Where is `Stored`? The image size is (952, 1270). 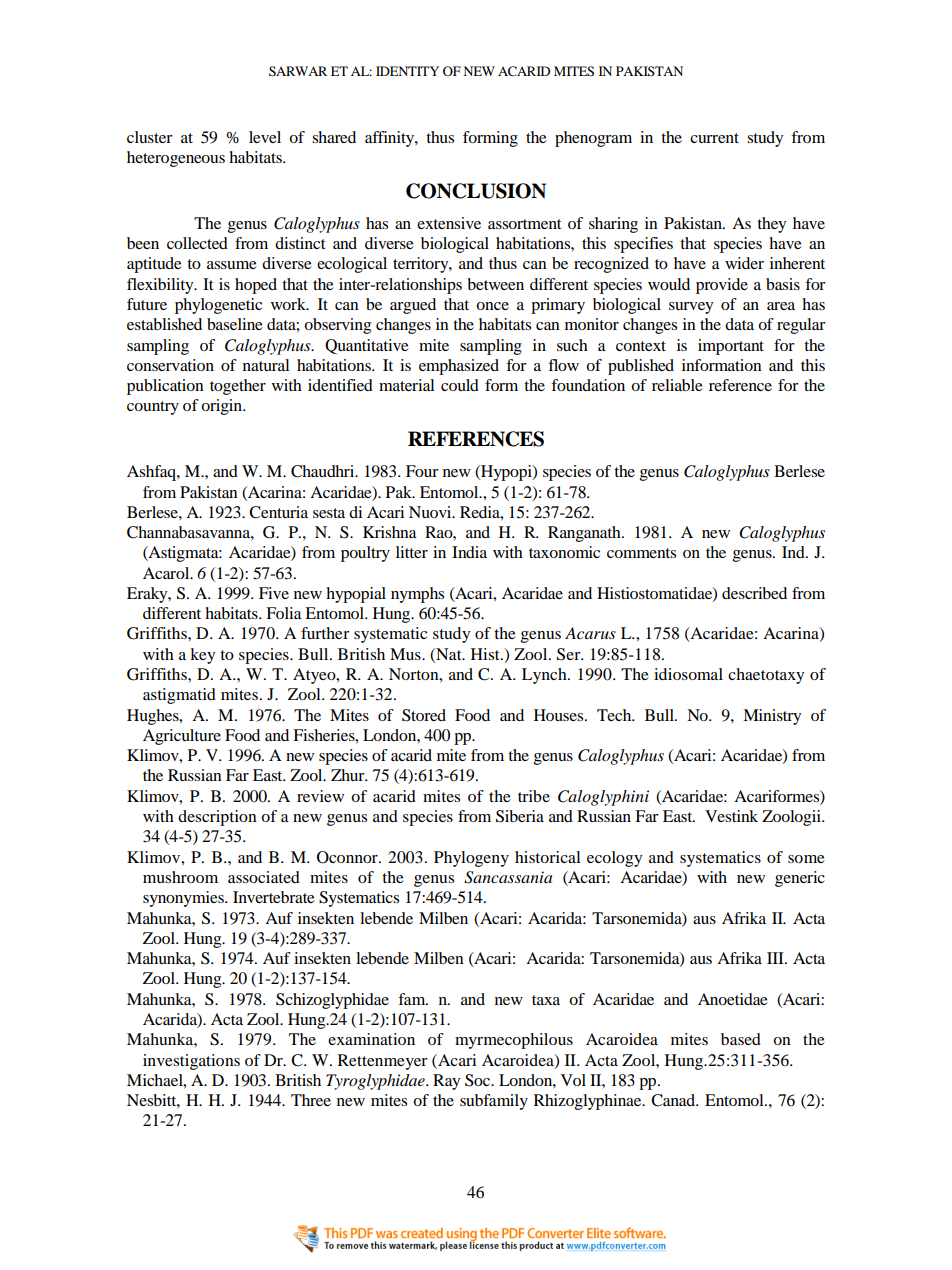
Stored is located at coordinates (424, 715).
